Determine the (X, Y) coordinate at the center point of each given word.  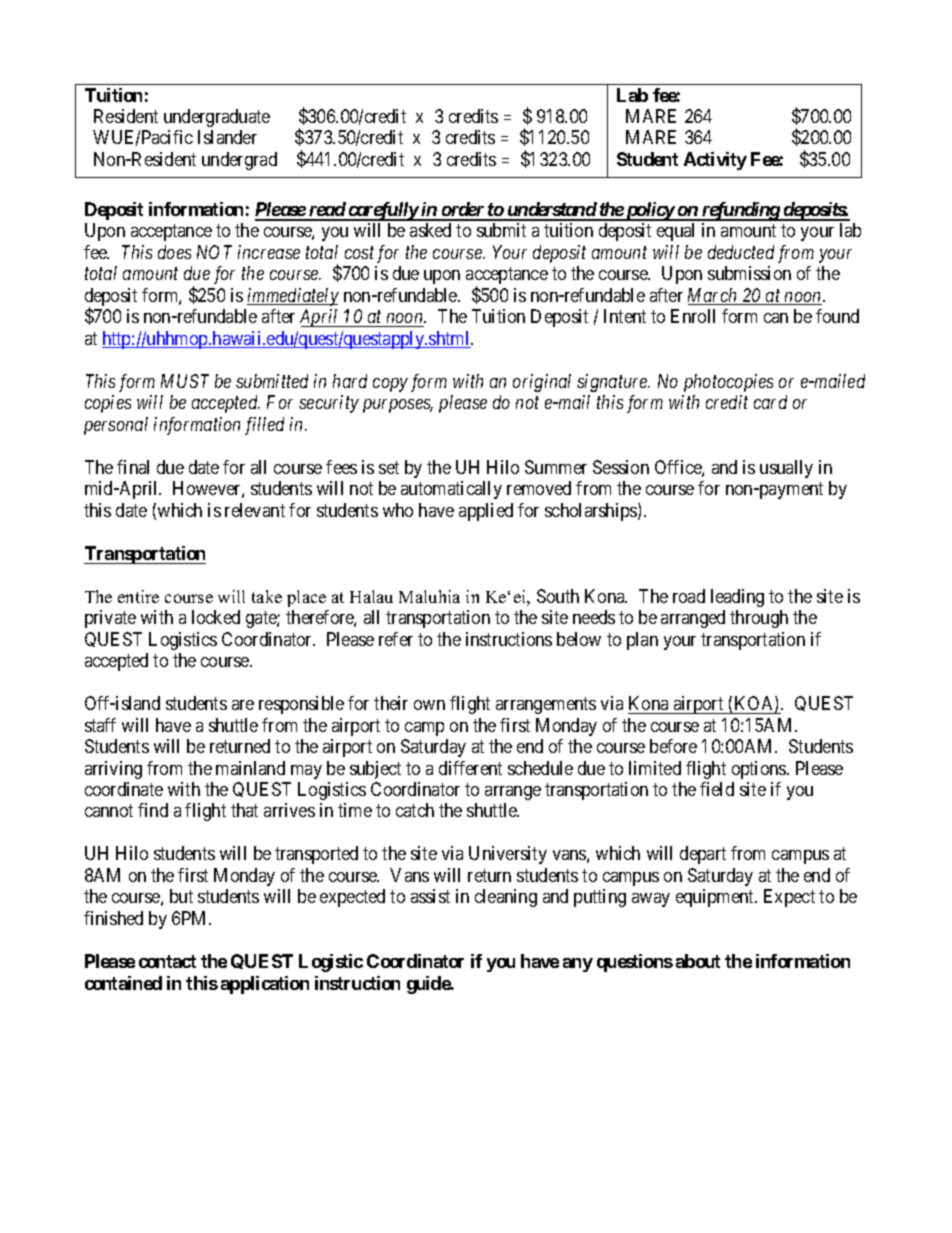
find (153, 810)
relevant (255, 510)
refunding (740, 211)
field (717, 789)
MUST (185, 381)
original (542, 383)
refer (396, 639)
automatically (451, 490)
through (759, 619)
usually (786, 469)
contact (167, 961)
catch (415, 810)
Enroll (693, 316)
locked (216, 617)
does (174, 252)
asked (430, 230)
